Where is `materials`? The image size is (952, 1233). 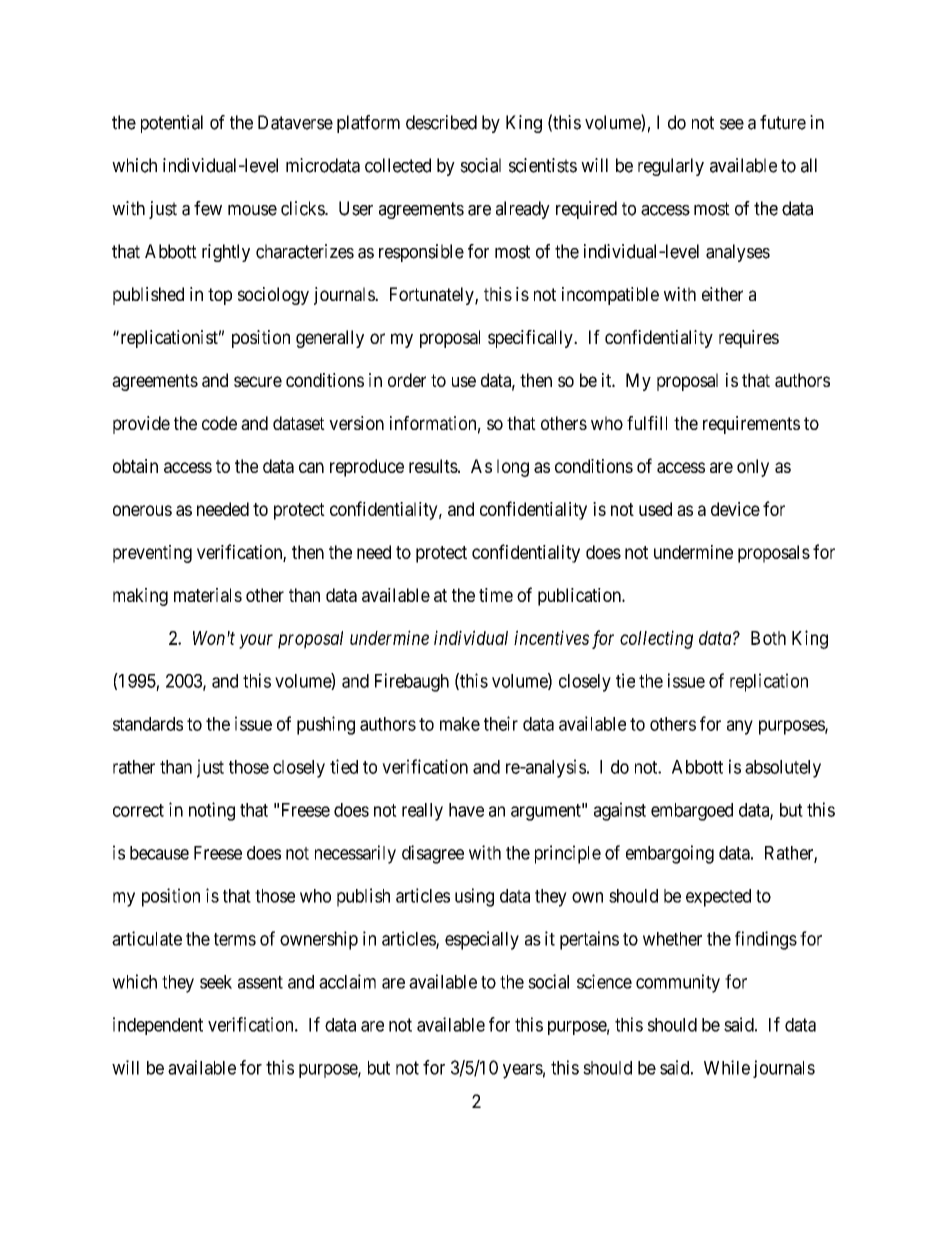 materials is located at coordinates (208, 595).
